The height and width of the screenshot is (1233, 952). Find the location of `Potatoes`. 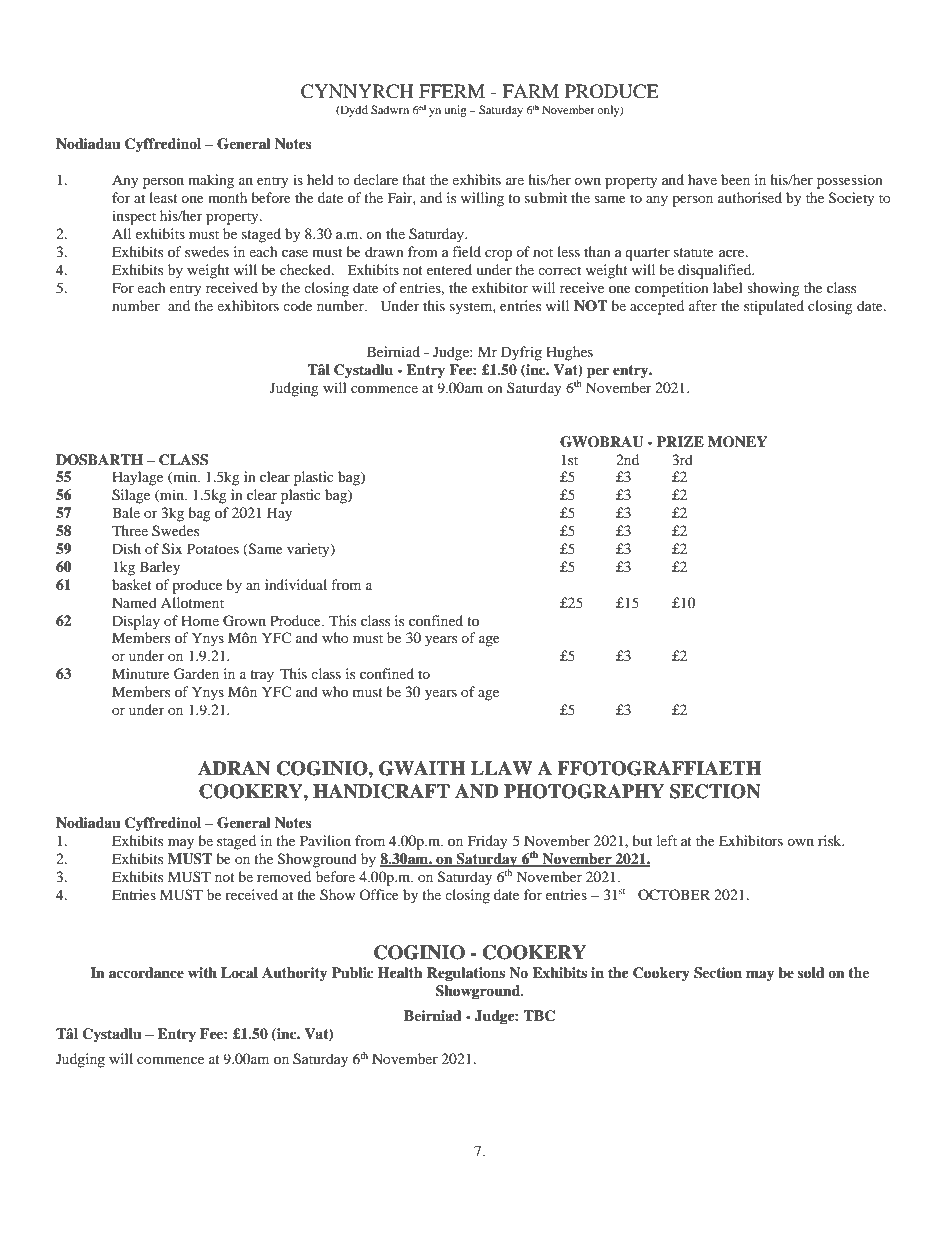

Potatoes is located at coordinates (213, 548).
